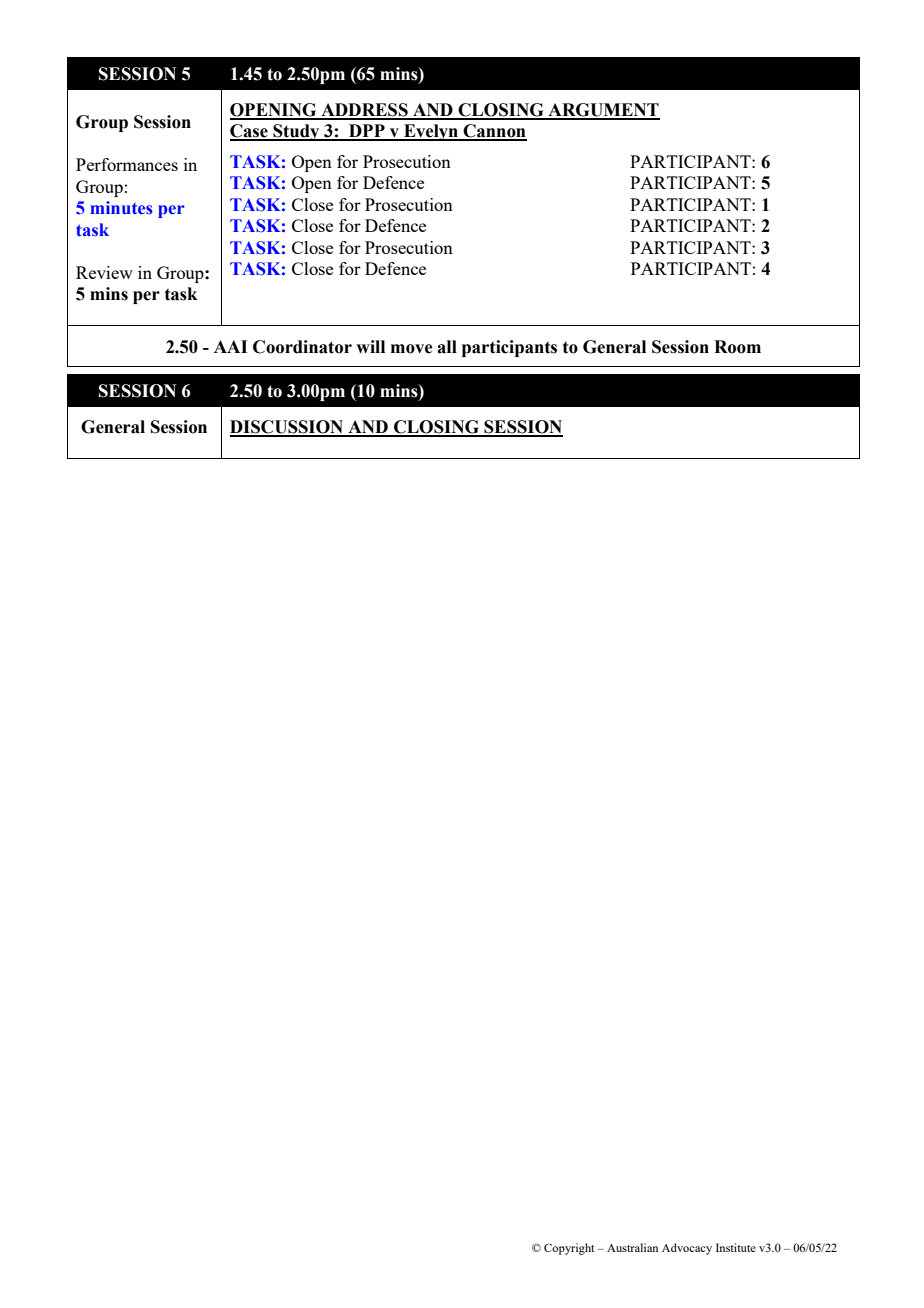  What do you see at coordinates (603, 111) in the page?
I see `ARGUMENT` at bounding box center [603, 111].
